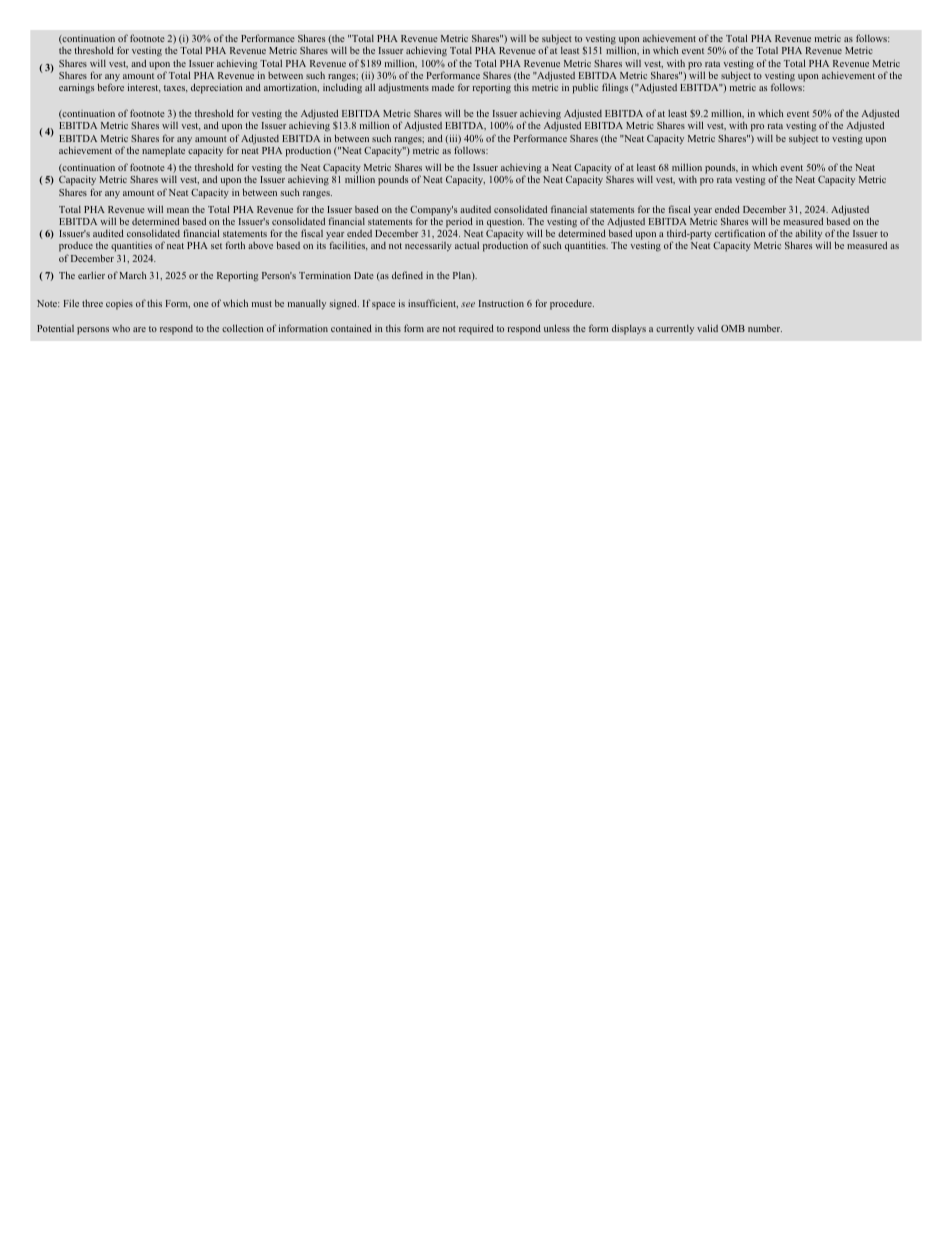 The image size is (952, 1233). What do you see at coordinates (428, 247) in the image?
I see `necessarily` at bounding box center [428, 247].
